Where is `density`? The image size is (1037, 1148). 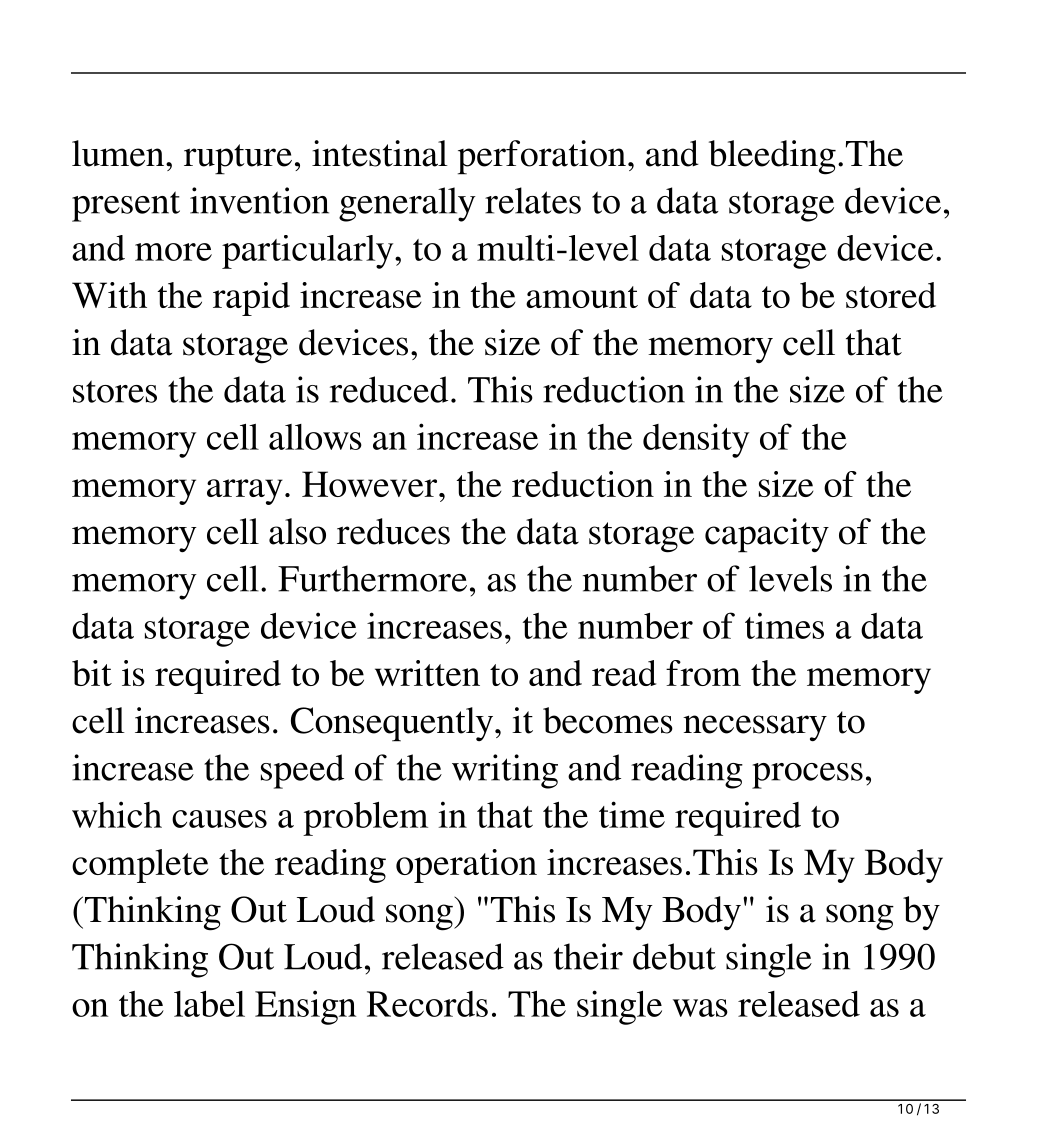 density is located at coordinates (696, 440).
